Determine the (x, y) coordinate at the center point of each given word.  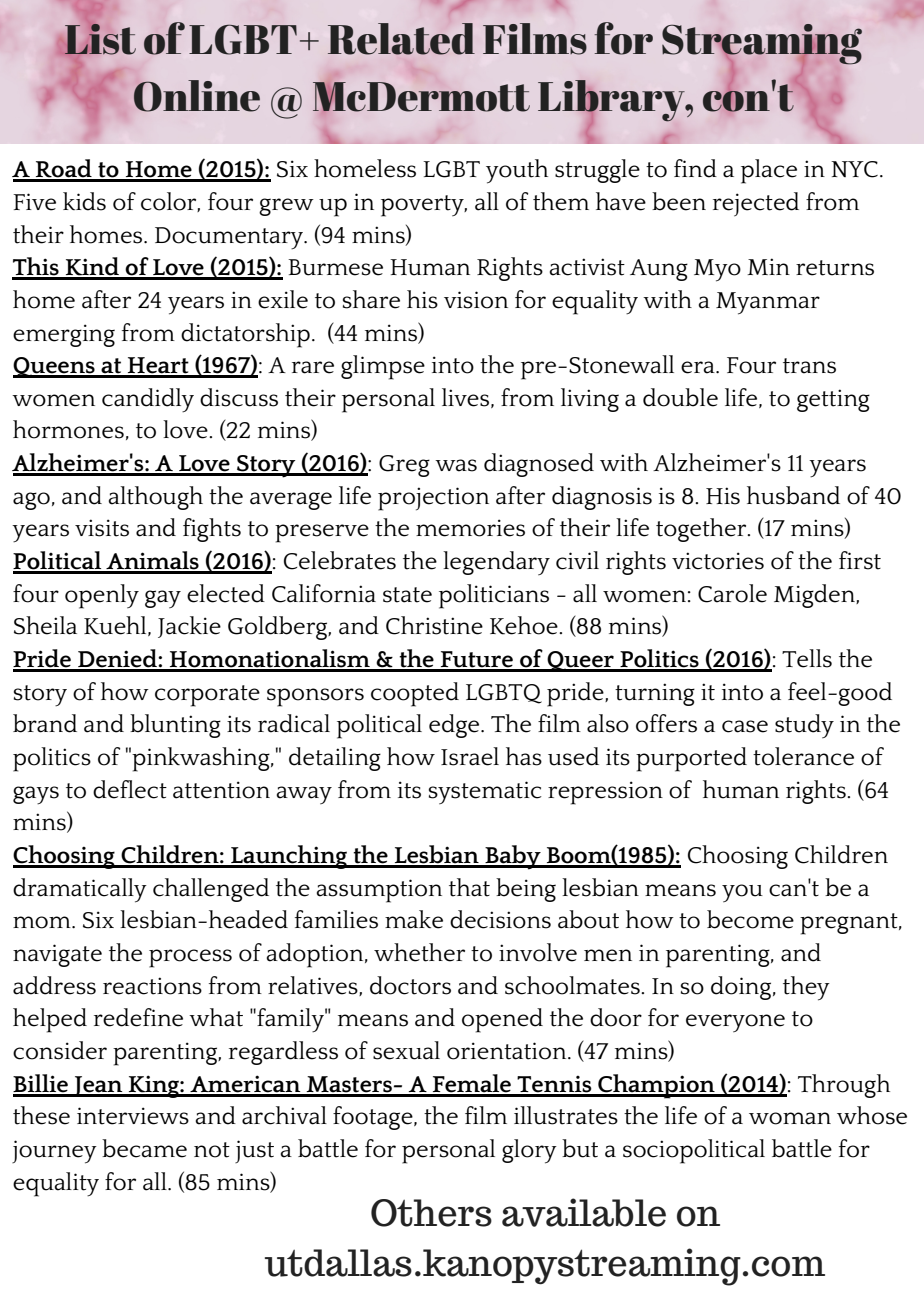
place (769, 171)
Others (431, 1213)
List (100, 39)
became (144, 1148)
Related (401, 39)
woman (790, 1118)
